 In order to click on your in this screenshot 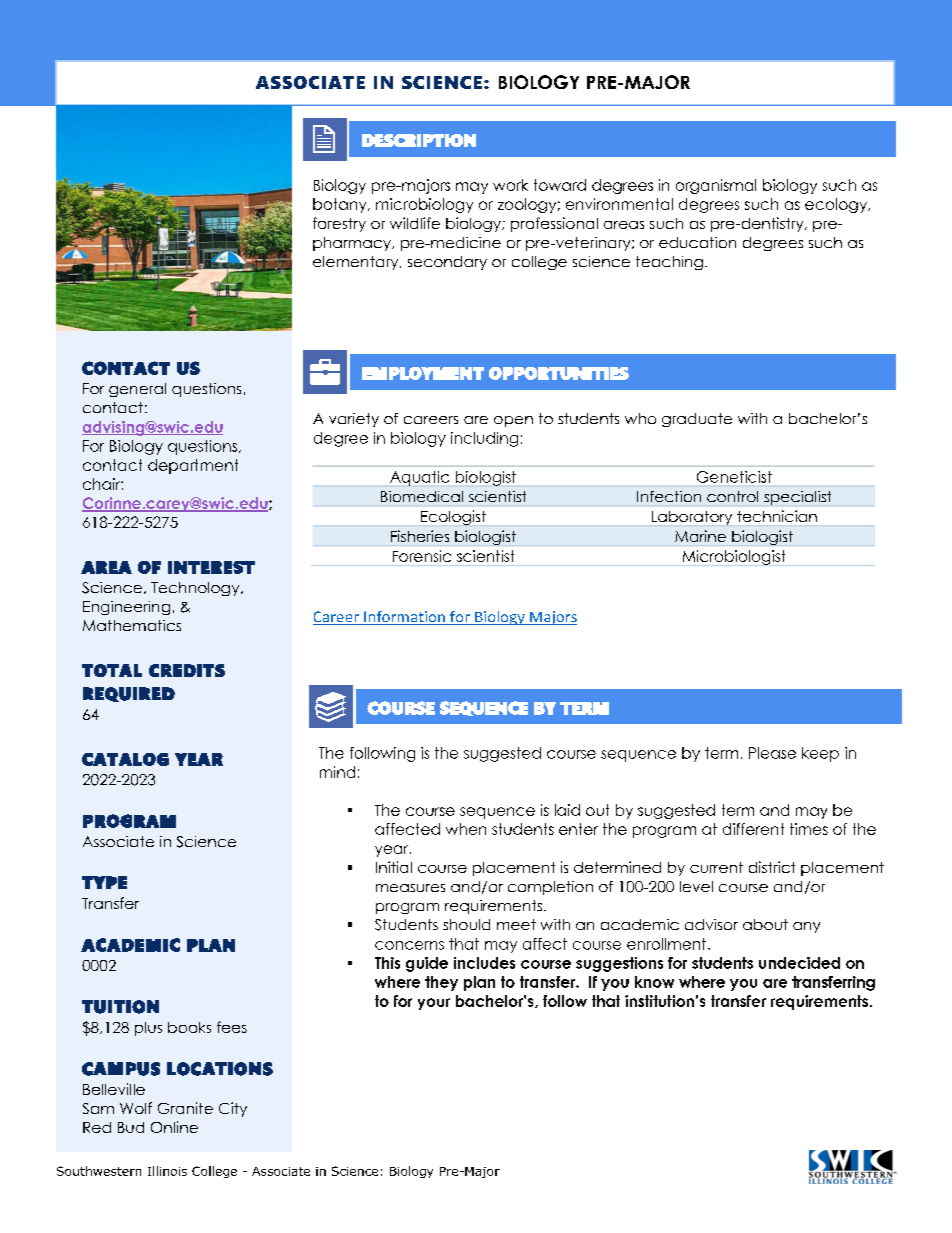, I will do `click(434, 1004)`.
